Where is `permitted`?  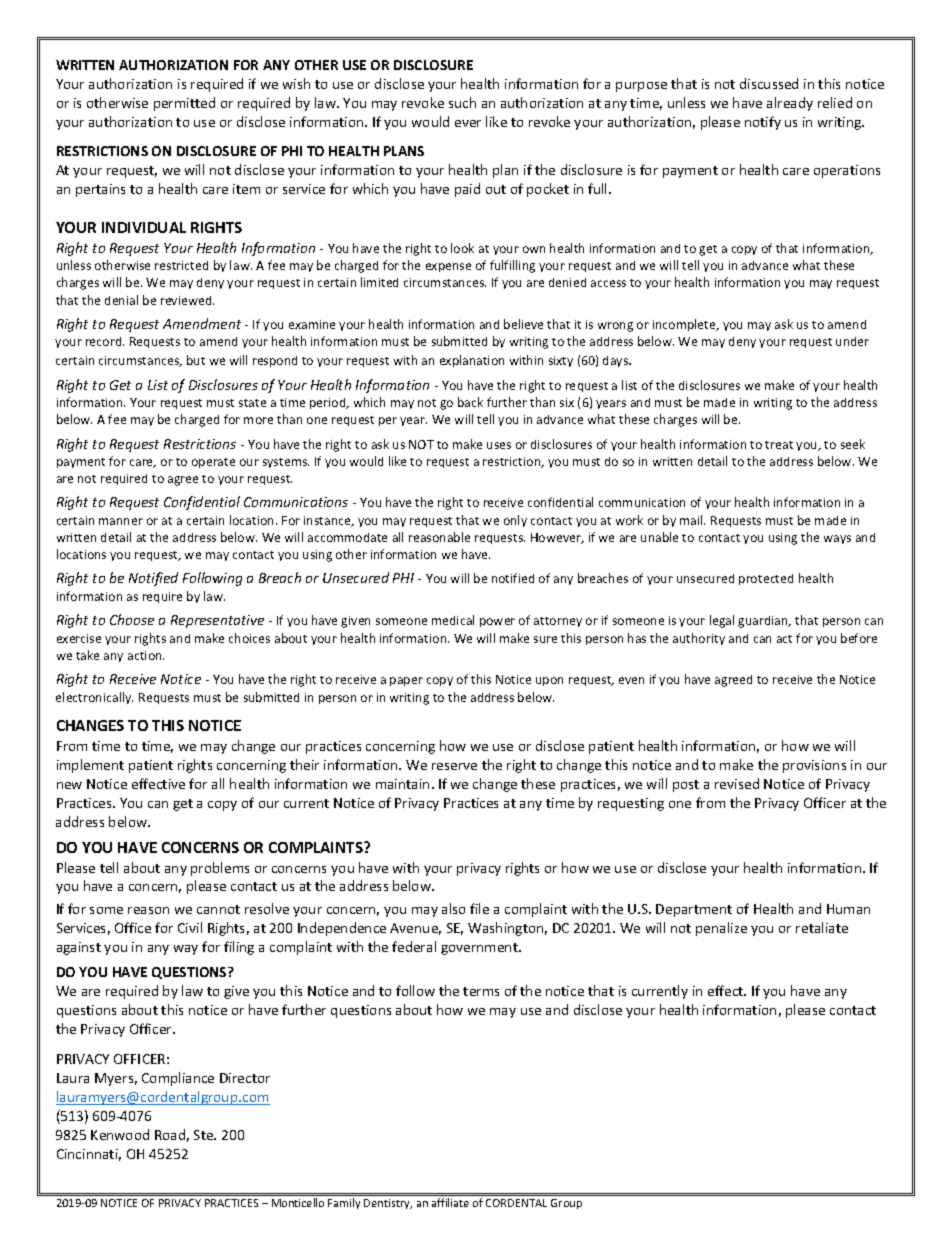 permitted is located at coordinates (184, 104).
